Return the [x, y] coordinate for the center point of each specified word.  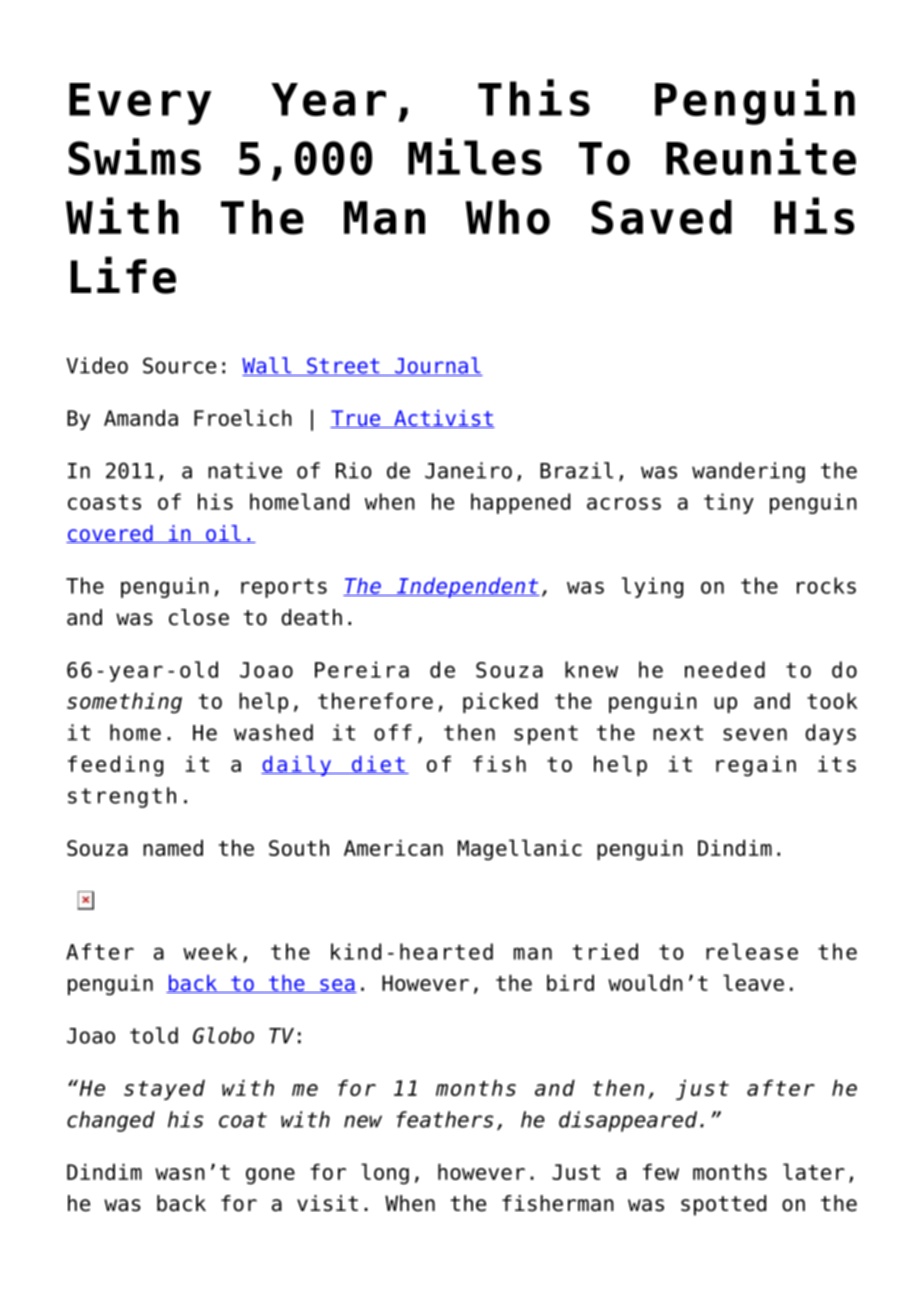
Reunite [761, 156]
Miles [475, 156]
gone [270, 1176]
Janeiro [468, 470]
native [245, 470]
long [385, 1174]
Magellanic [520, 850]
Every [140, 104]
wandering [748, 472]
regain [756, 766]
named [173, 848]
